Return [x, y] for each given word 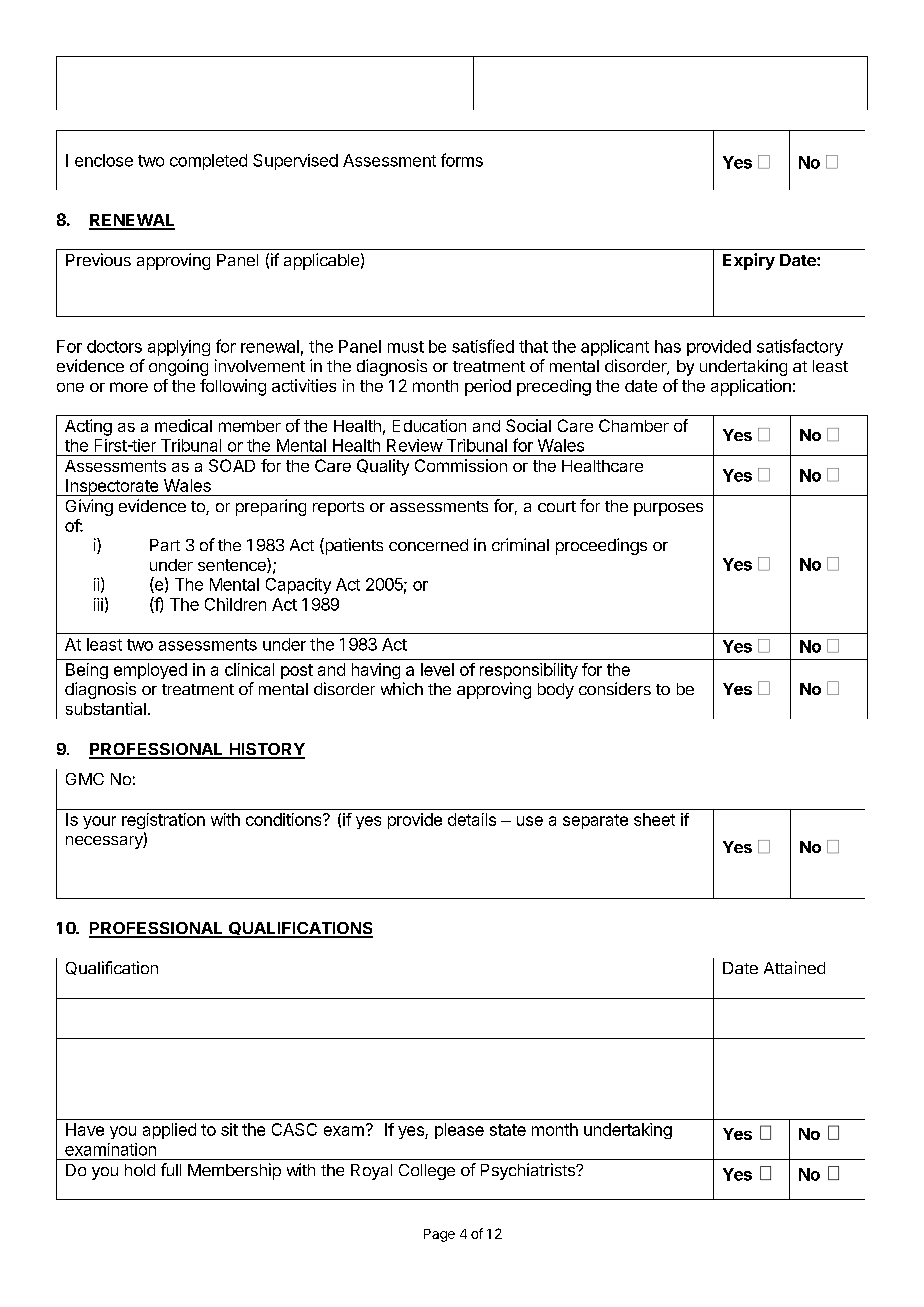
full [171, 1169]
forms [462, 160]
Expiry [749, 261]
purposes [668, 509]
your [99, 822]
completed [208, 162]
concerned [428, 545]
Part [165, 545]
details [472, 819]
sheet [654, 819]
